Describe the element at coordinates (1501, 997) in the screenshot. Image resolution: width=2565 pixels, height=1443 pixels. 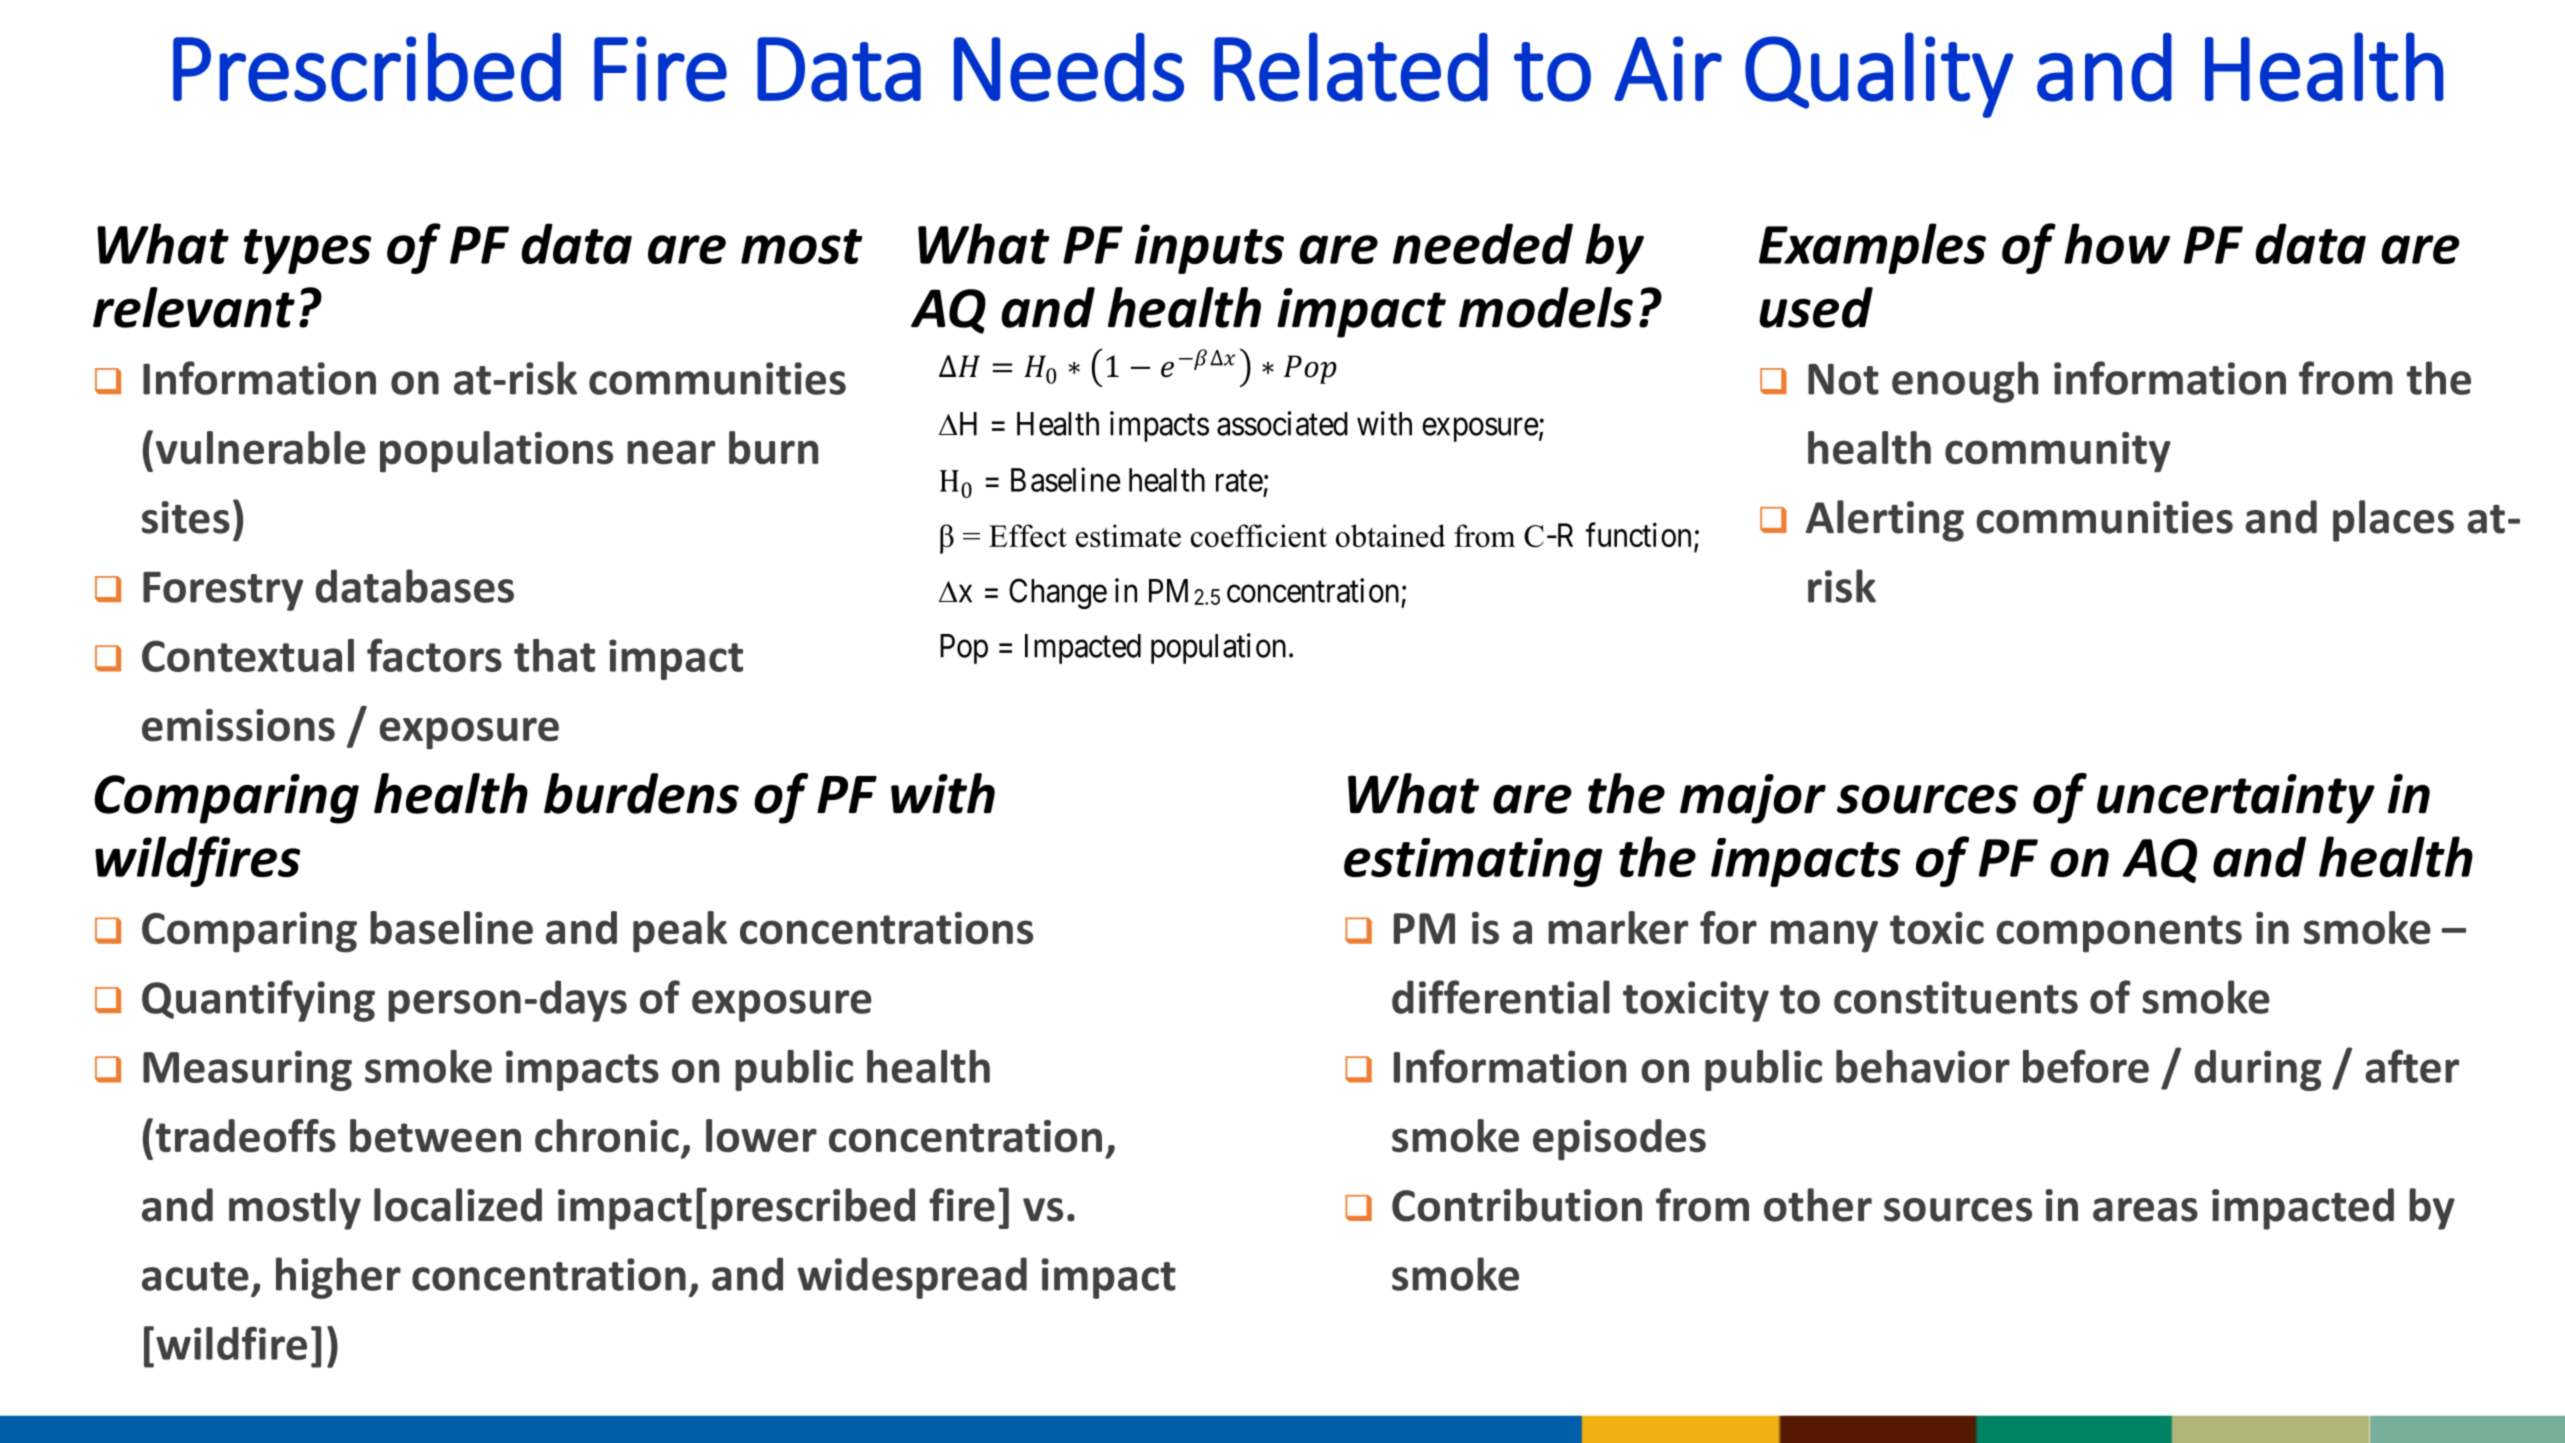
I see `differential` at that location.
